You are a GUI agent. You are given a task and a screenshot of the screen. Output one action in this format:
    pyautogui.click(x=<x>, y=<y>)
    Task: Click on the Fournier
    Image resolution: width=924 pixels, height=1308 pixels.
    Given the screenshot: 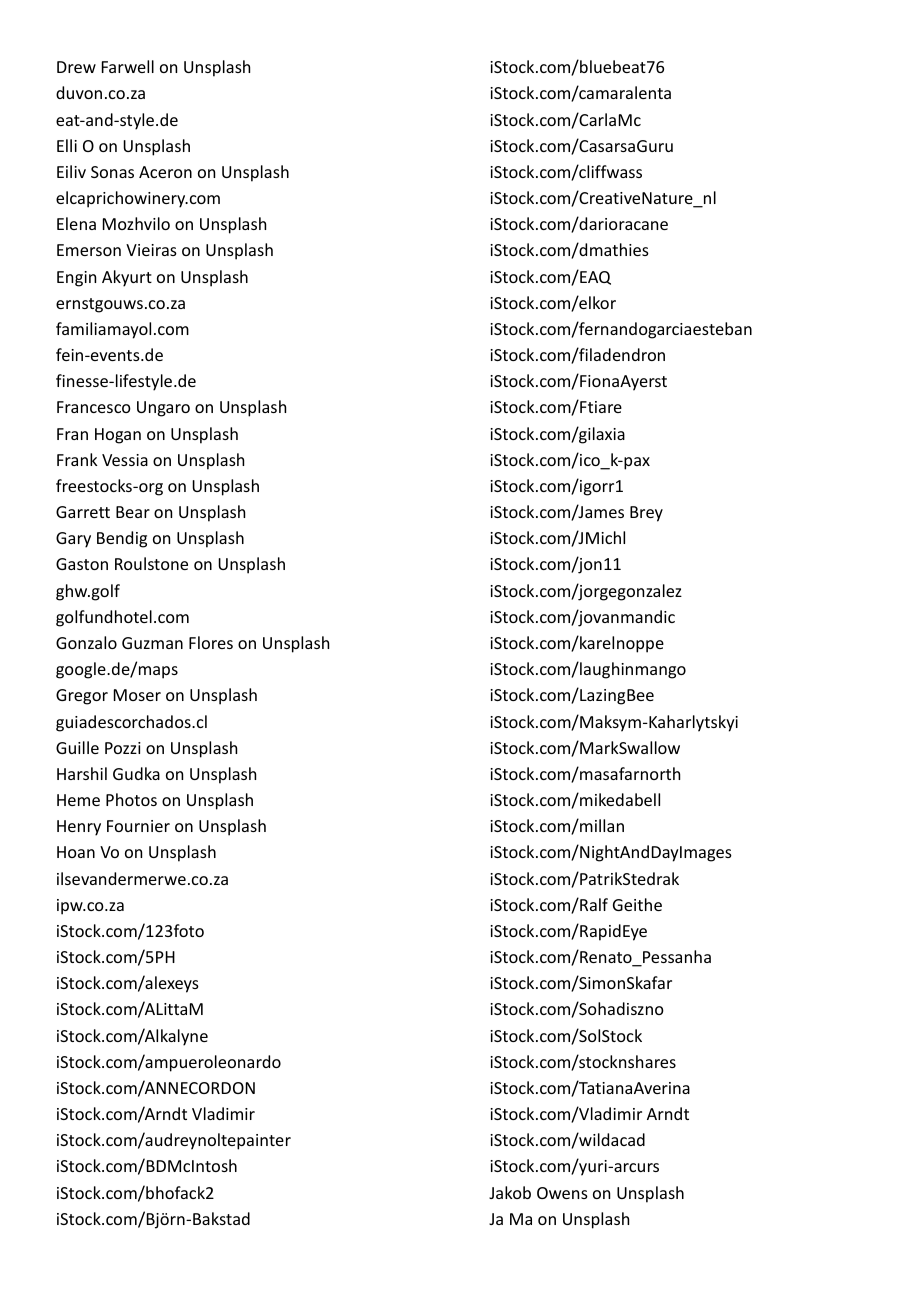 What is the action you would take?
    pyautogui.click(x=138, y=826)
